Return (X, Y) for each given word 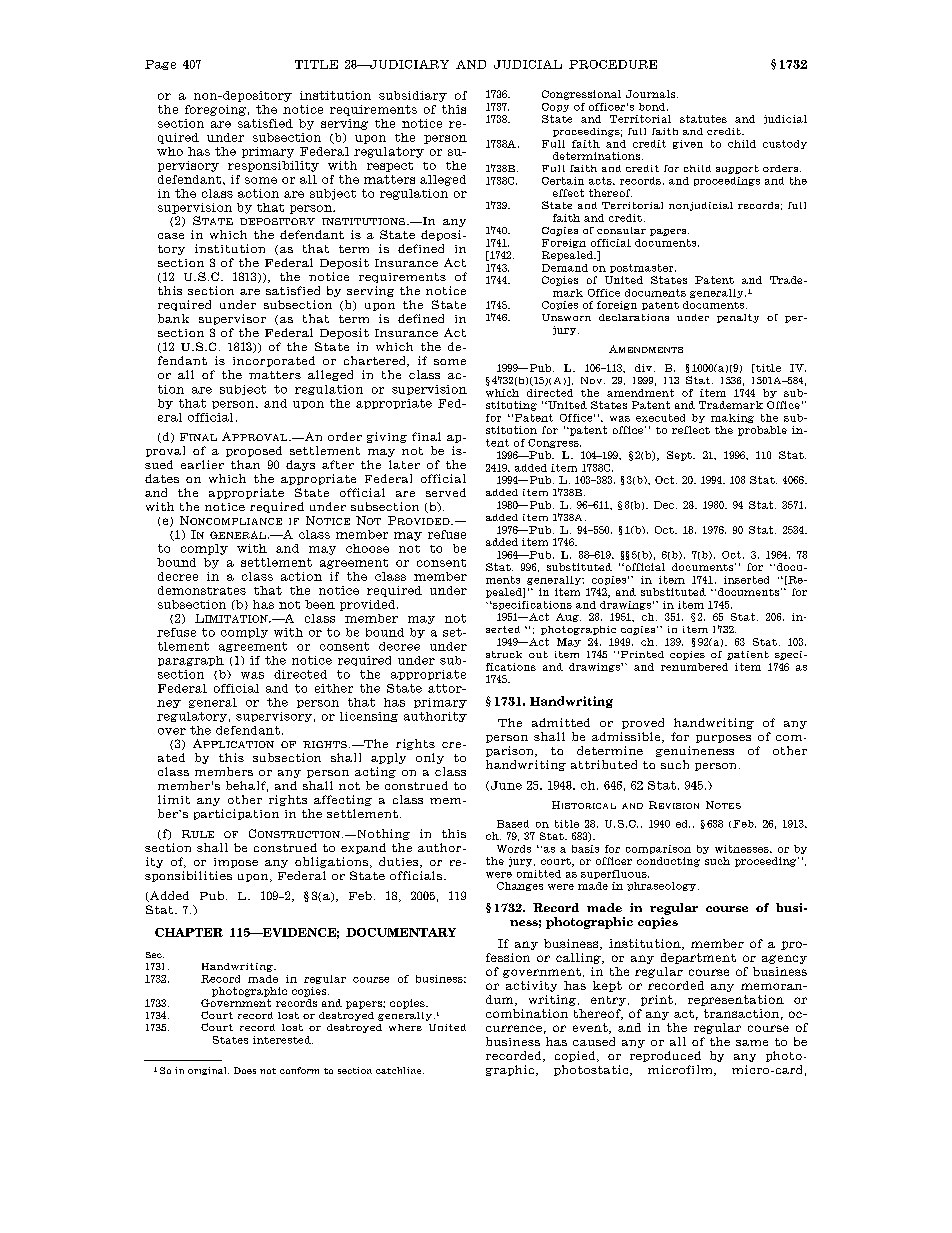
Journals (652, 94)
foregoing (215, 110)
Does (245, 1070)
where (405, 1027)
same (752, 1043)
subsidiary (413, 96)
